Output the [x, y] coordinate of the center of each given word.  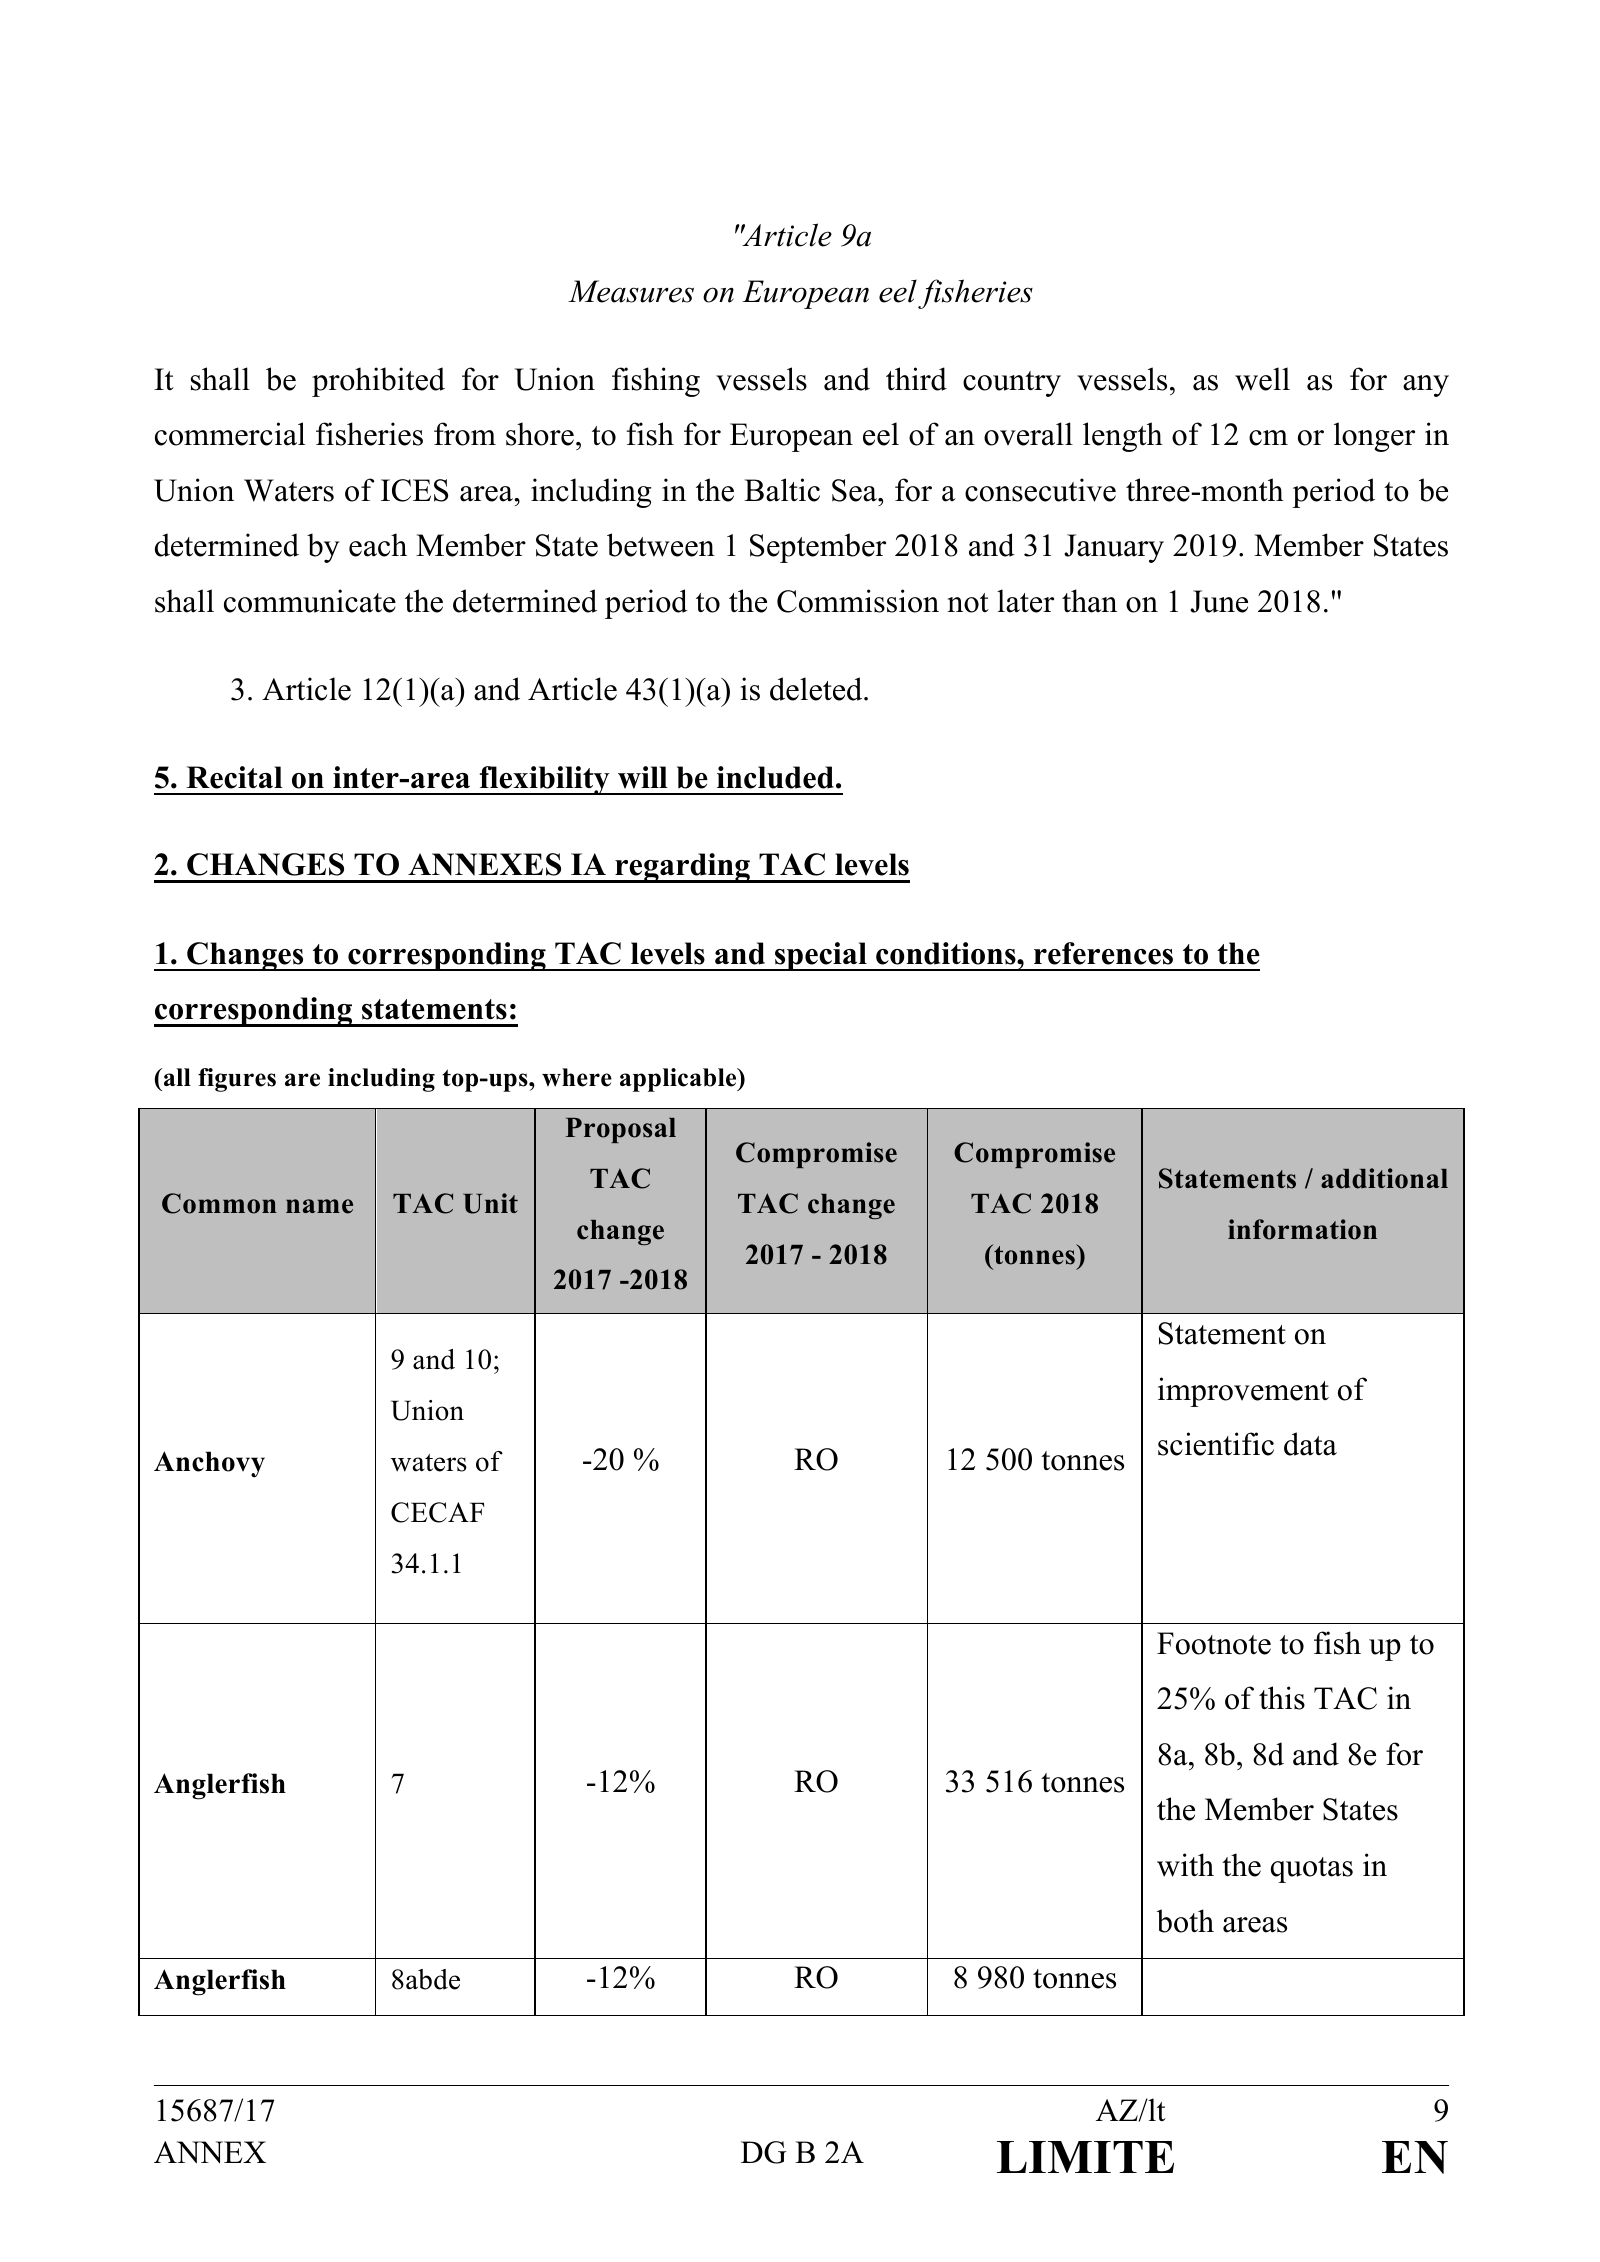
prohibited [378, 382]
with [1185, 1865]
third [916, 379]
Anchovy [209, 1464]
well [1262, 379]
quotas [1312, 1870]
